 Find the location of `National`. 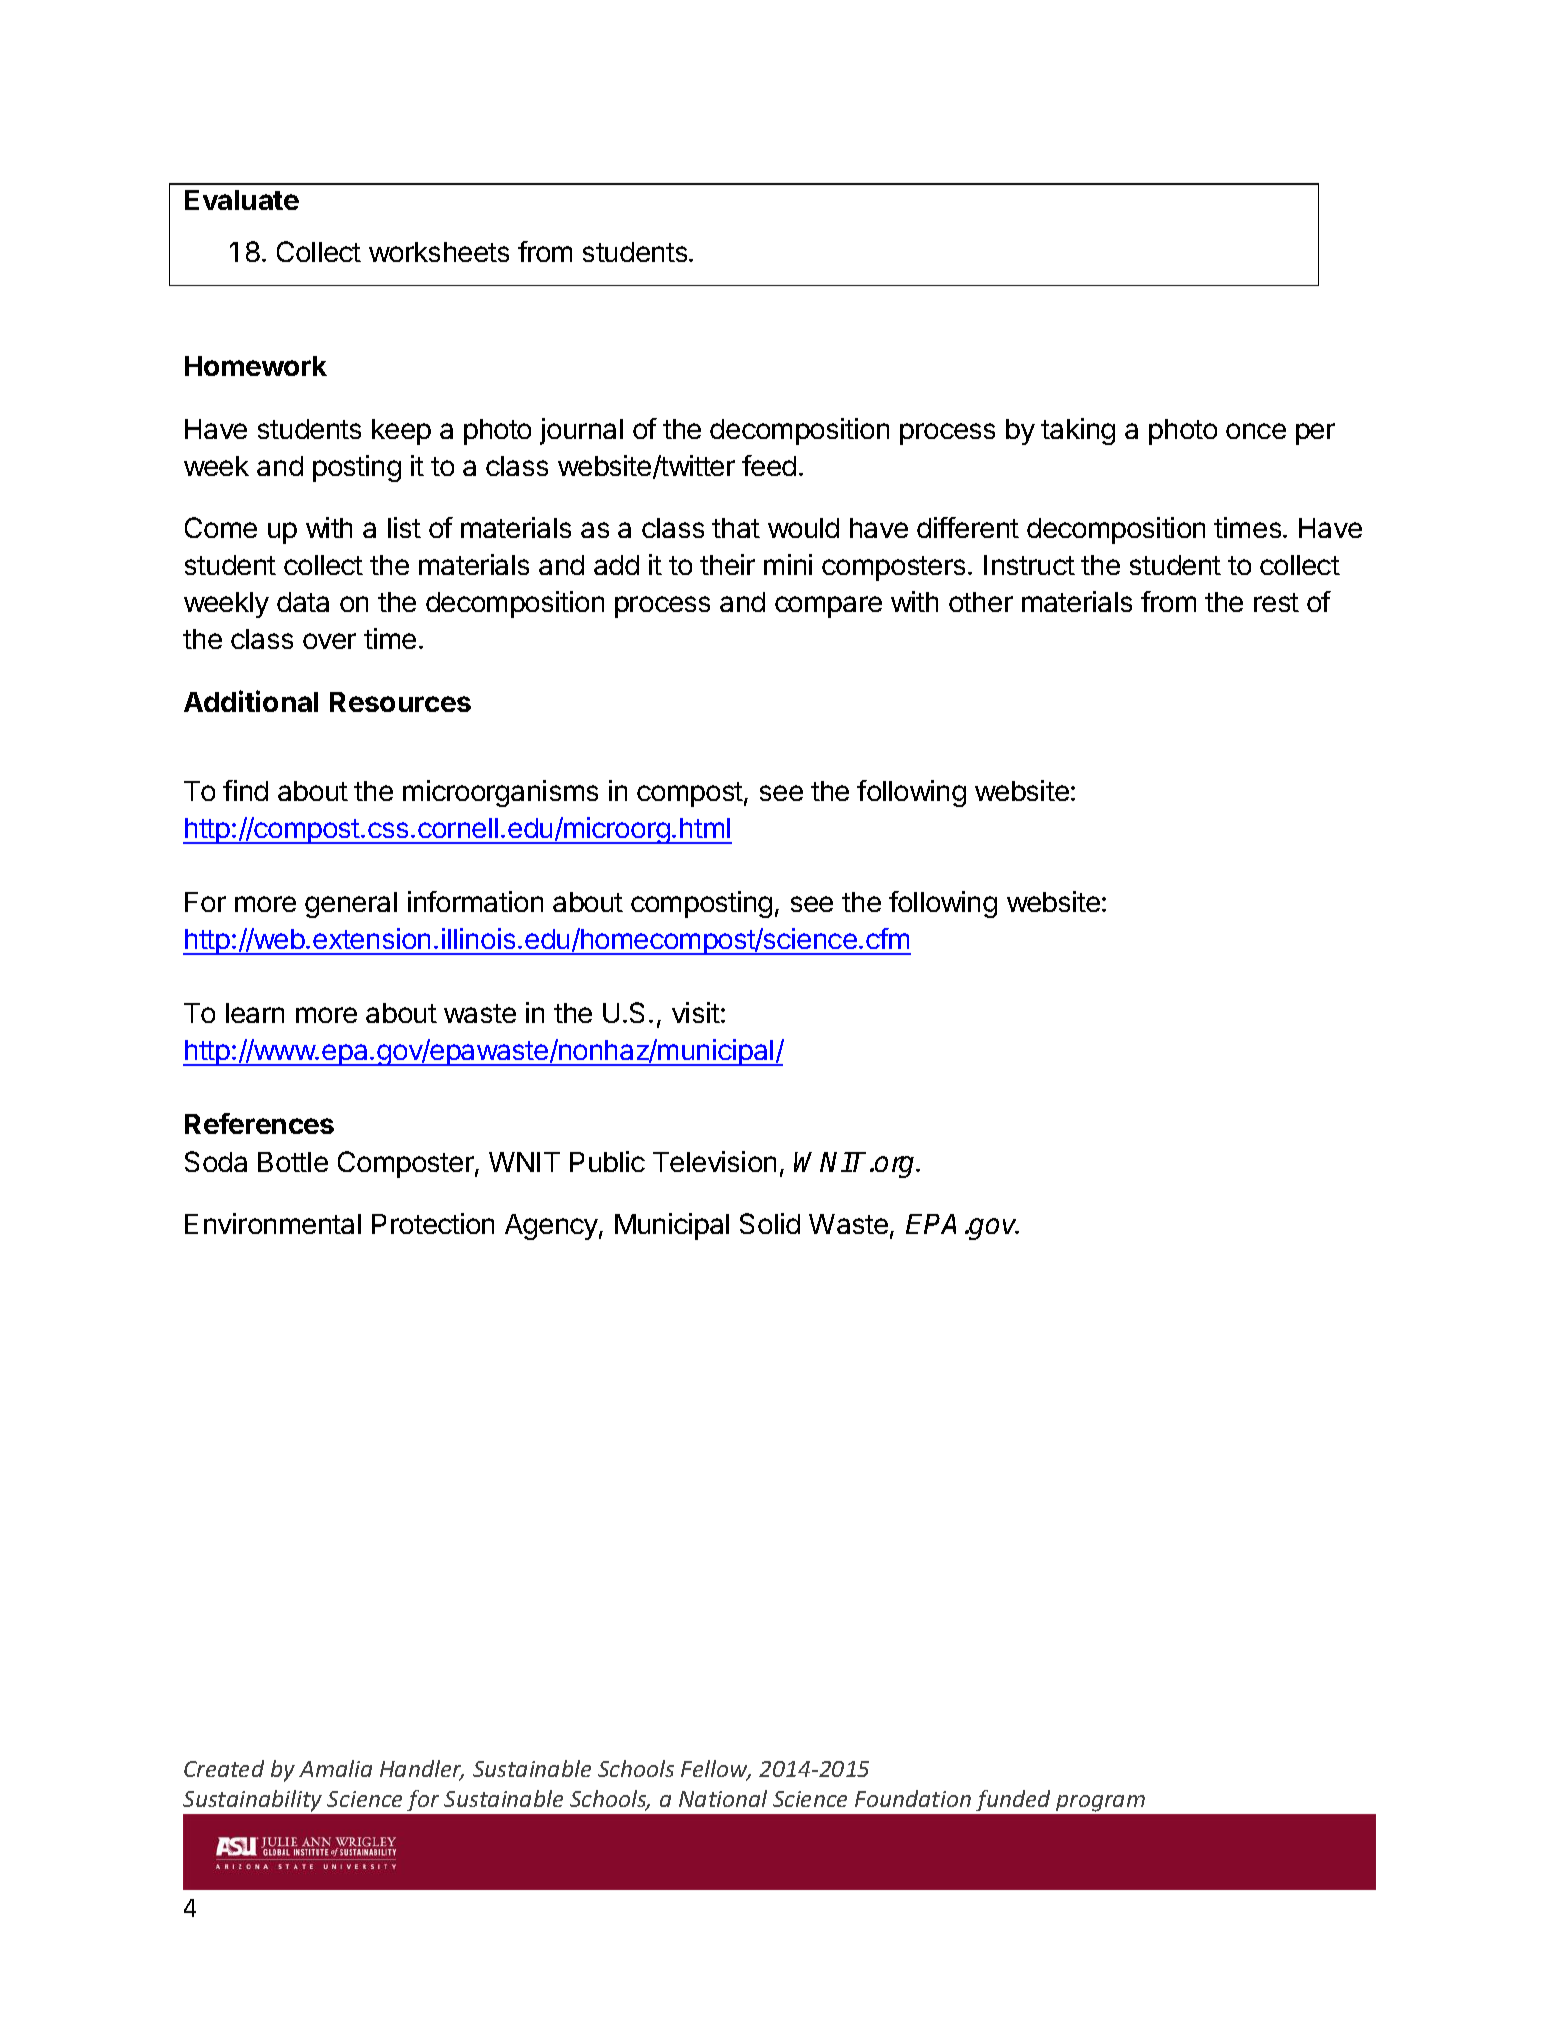

National is located at coordinates (723, 1798).
